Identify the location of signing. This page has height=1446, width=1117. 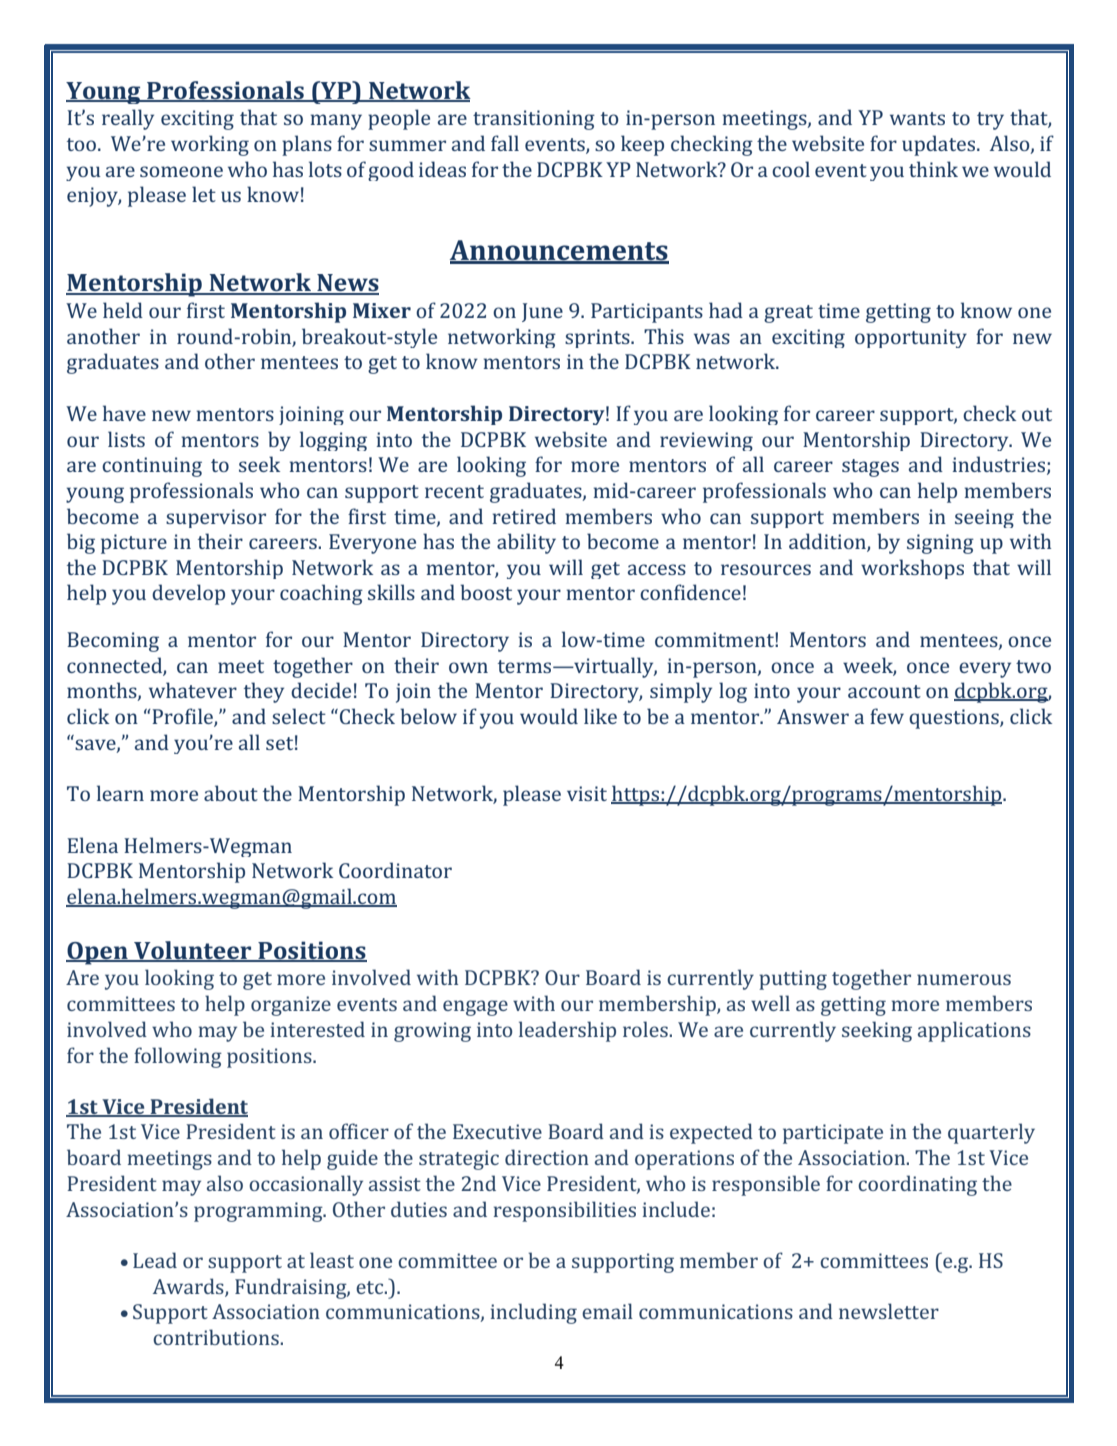
(940, 544).
